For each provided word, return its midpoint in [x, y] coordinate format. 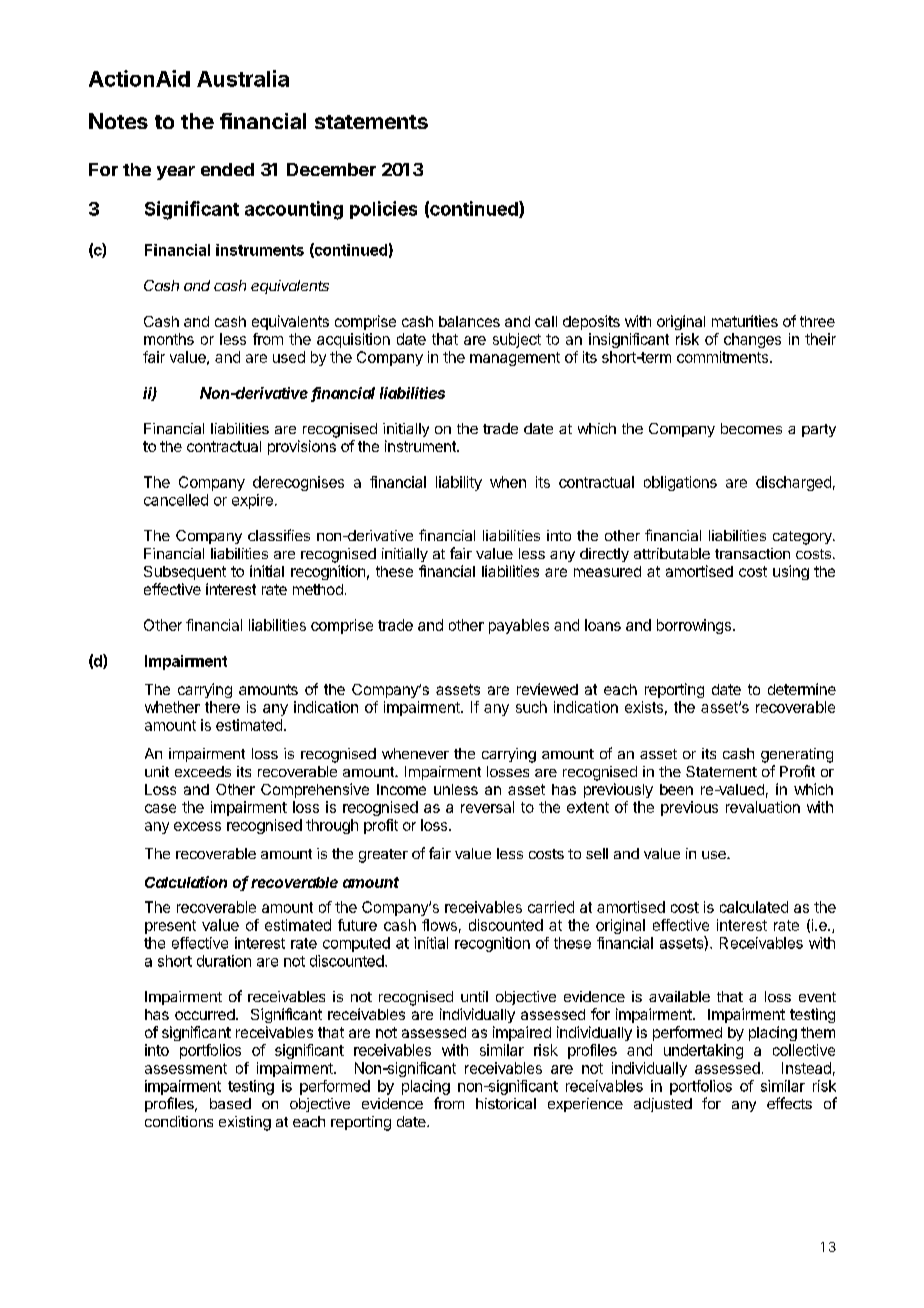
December [331, 169]
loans [603, 625]
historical [506, 1103]
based [230, 1103]
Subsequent [185, 573]
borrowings [694, 626]
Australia [243, 78]
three [817, 321]
